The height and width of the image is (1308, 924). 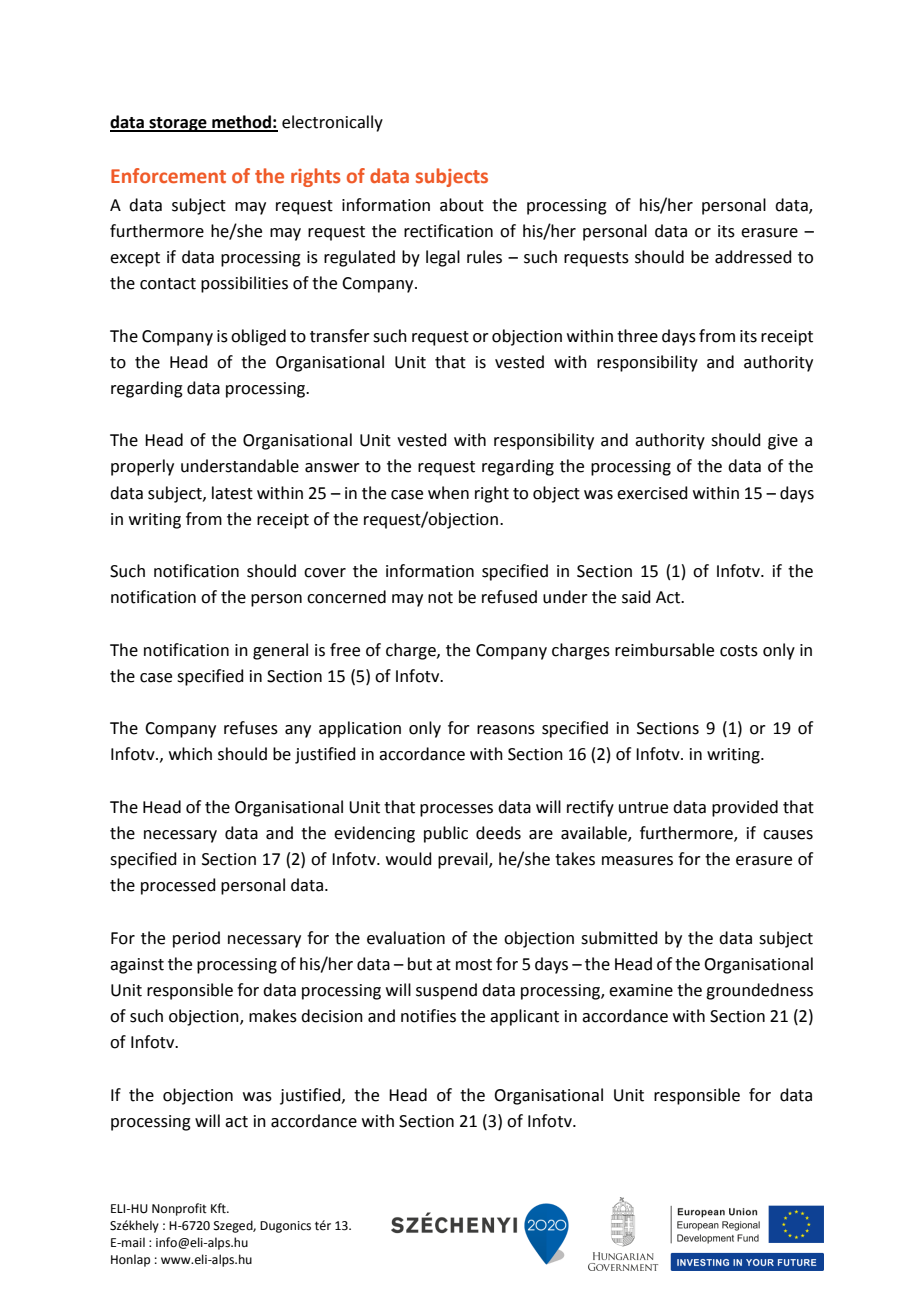 I want to click on about, so click(x=462, y=205).
